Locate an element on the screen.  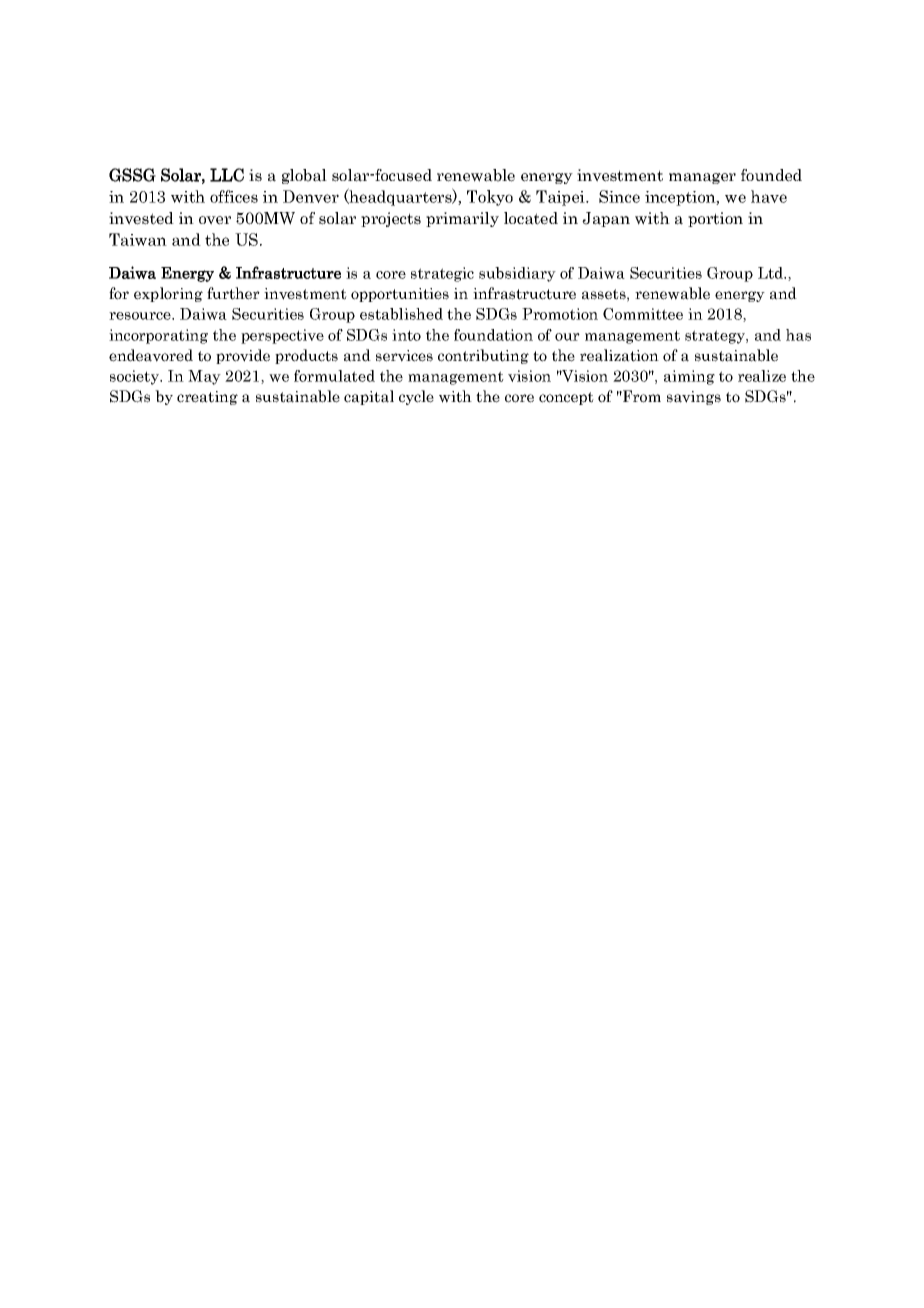
Ltd is located at coordinates (771, 273).
